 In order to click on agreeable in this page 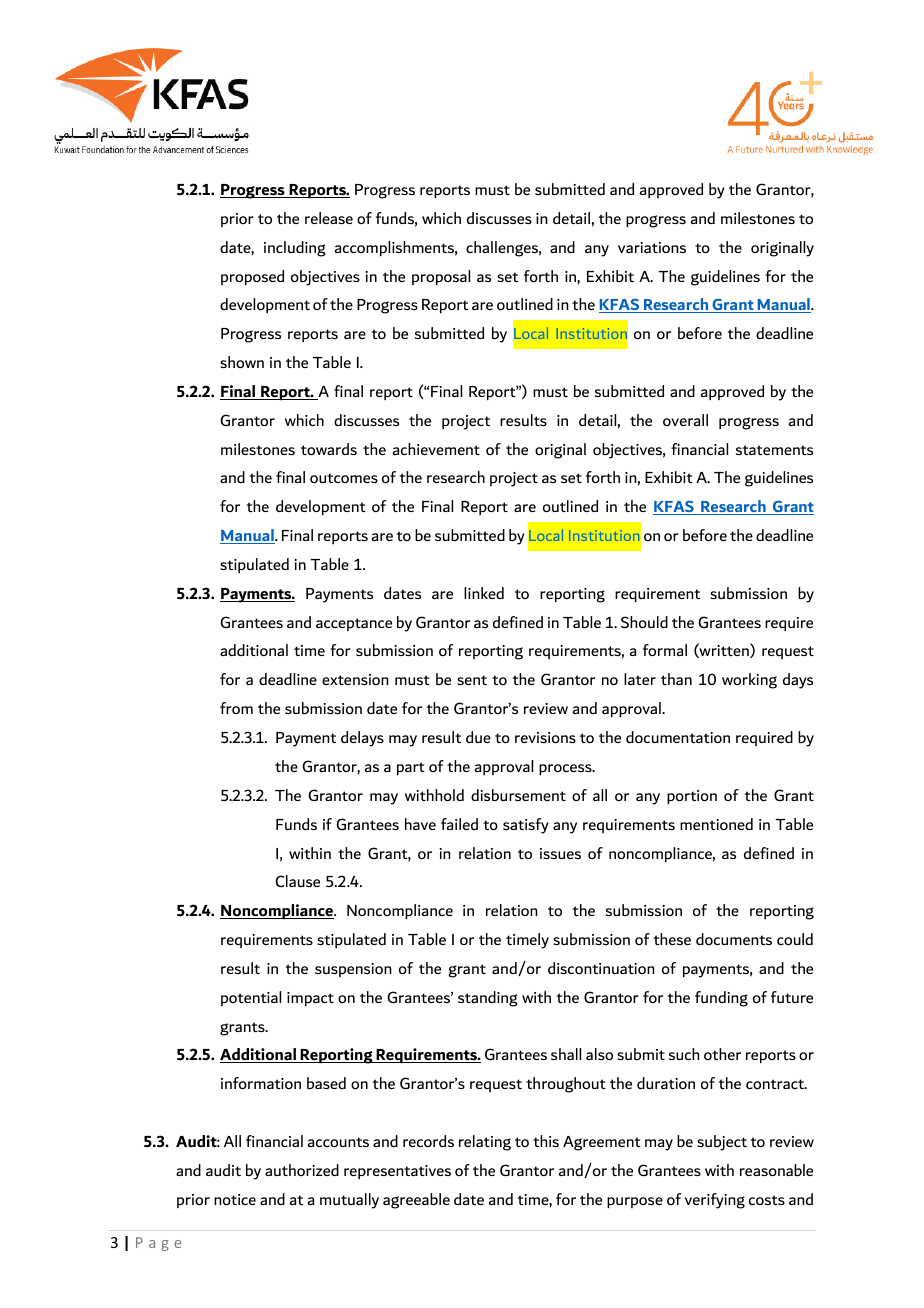, I will do `click(416, 1201)`.
